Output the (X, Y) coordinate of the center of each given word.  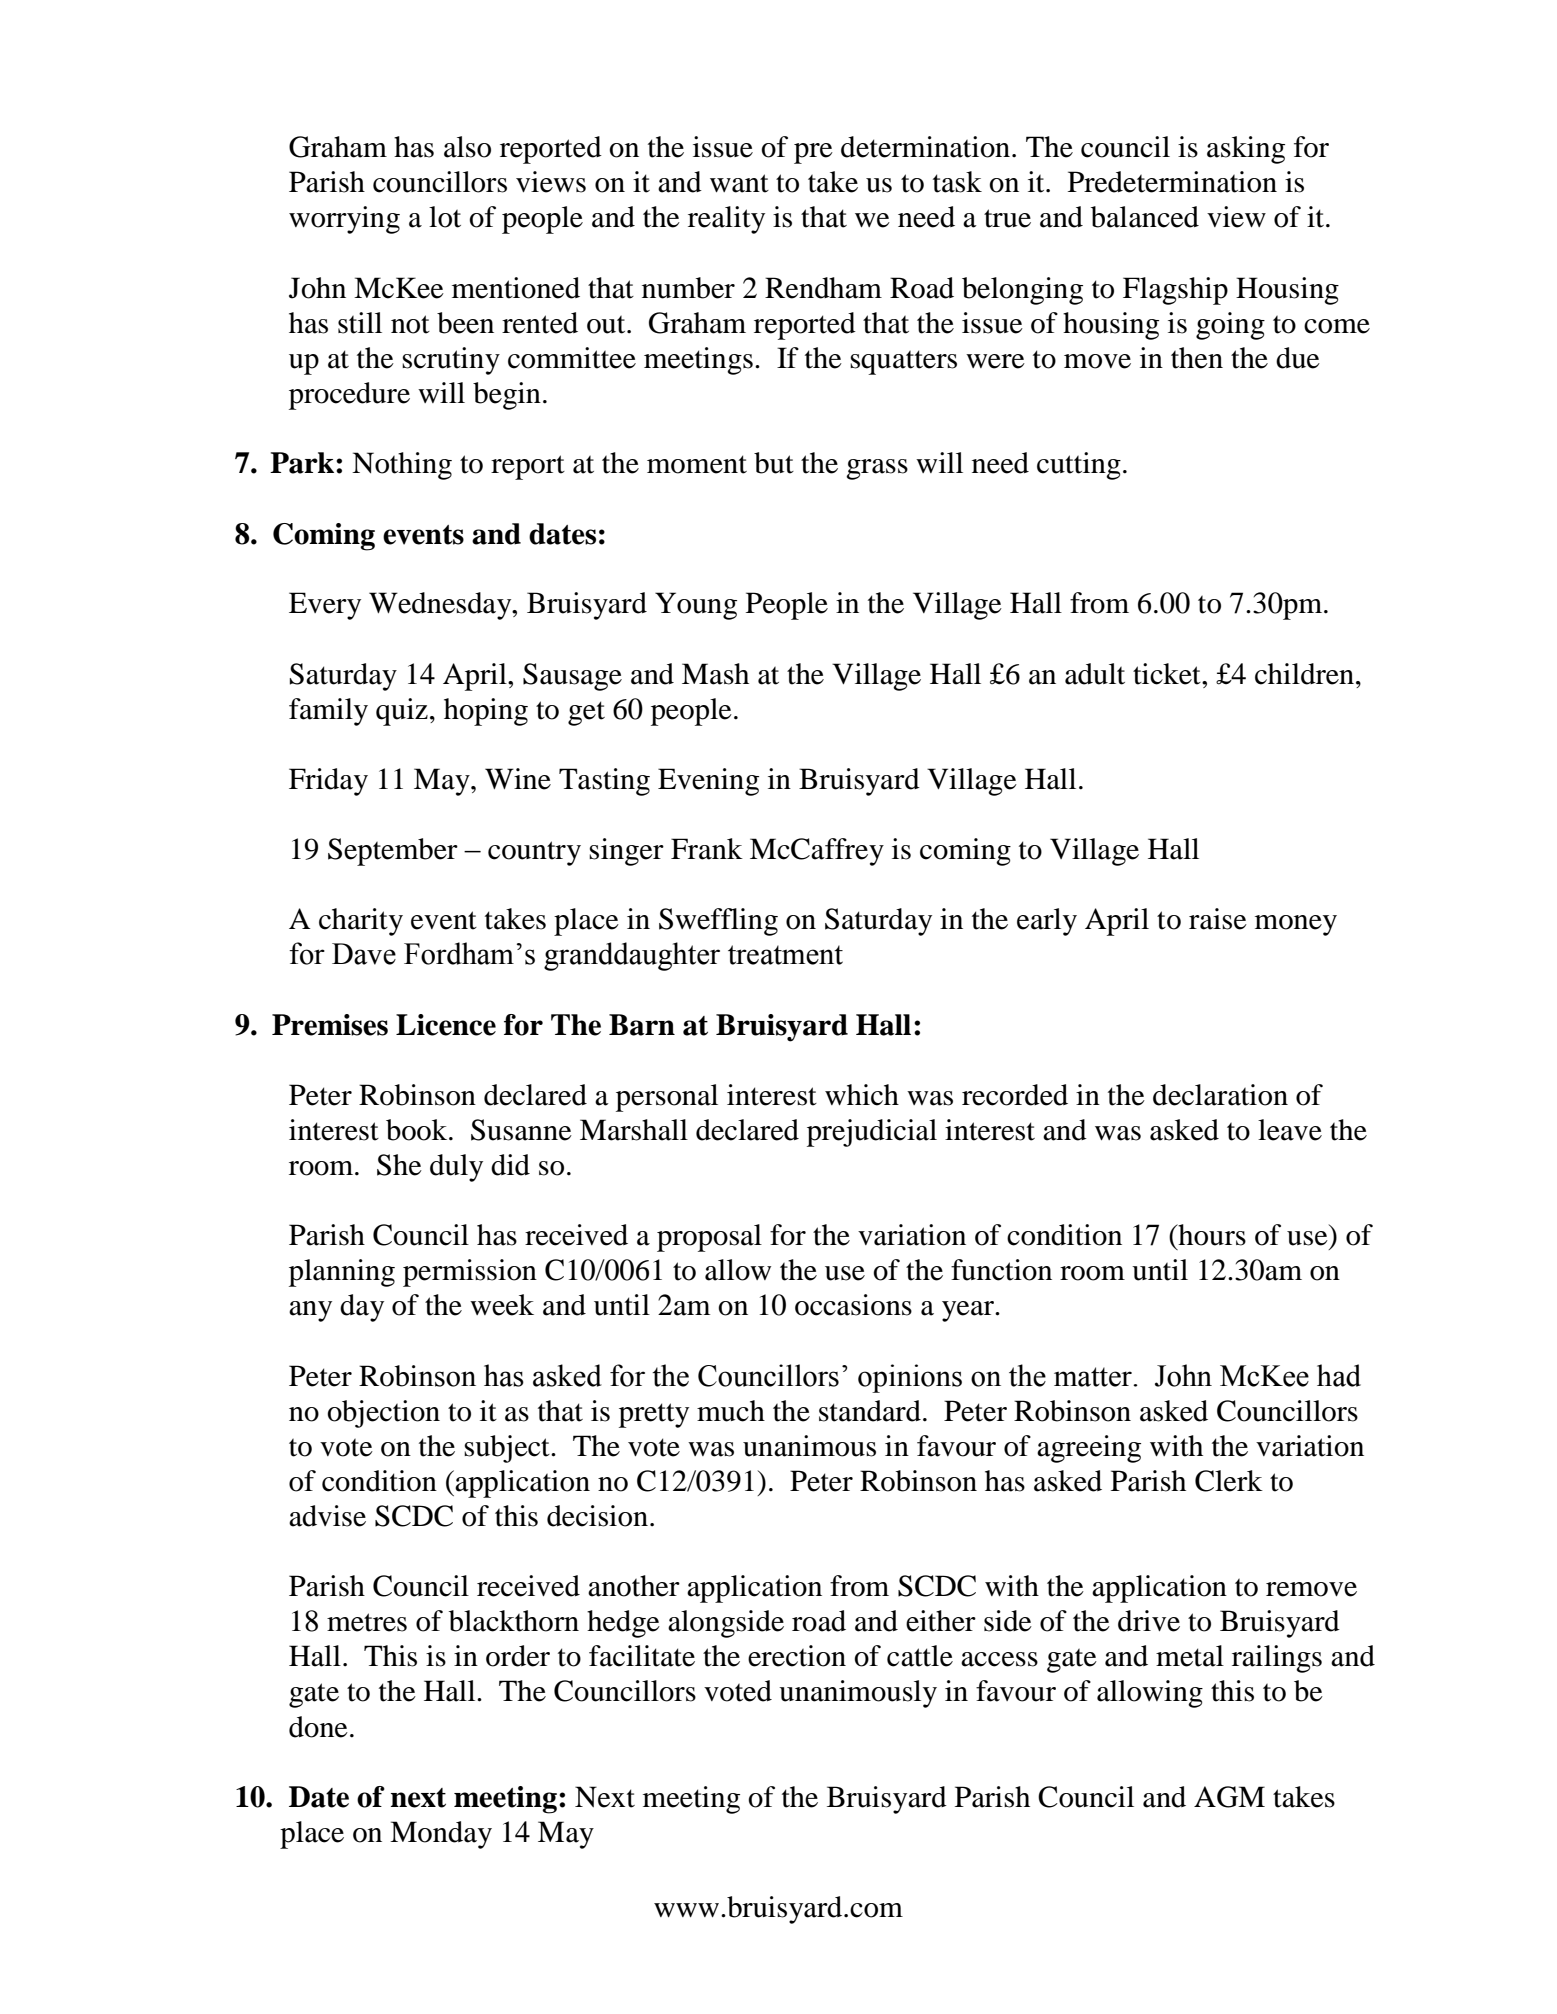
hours (1211, 1235)
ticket (1168, 674)
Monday (441, 1835)
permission (470, 1273)
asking (1246, 150)
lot (445, 217)
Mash (715, 674)
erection (797, 1656)
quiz (402, 712)
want (739, 183)
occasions (853, 1305)
